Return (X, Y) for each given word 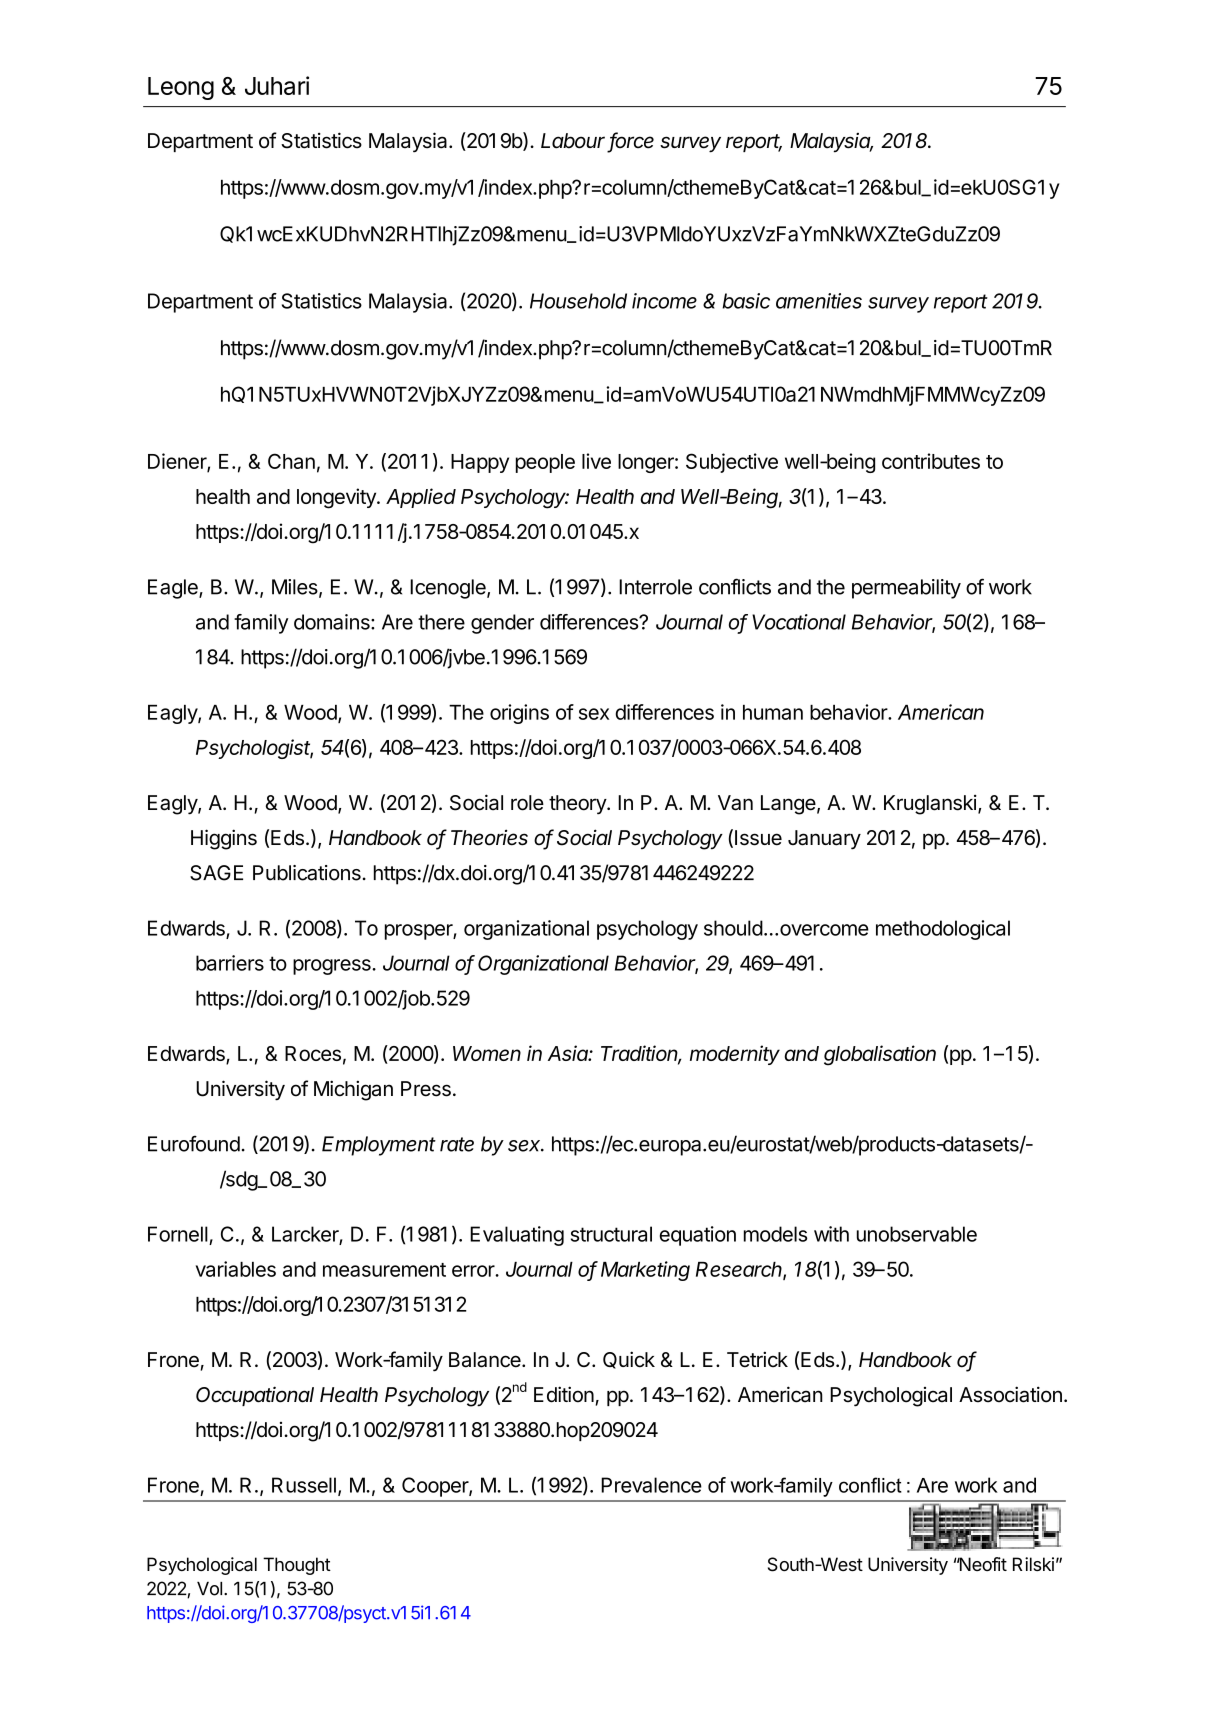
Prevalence (651, 1485)
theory (578, 805)
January (824, 840)
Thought (297, 1566)
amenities (819, 301)
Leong (181, 88)
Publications (307, 873)
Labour (573, 141)
